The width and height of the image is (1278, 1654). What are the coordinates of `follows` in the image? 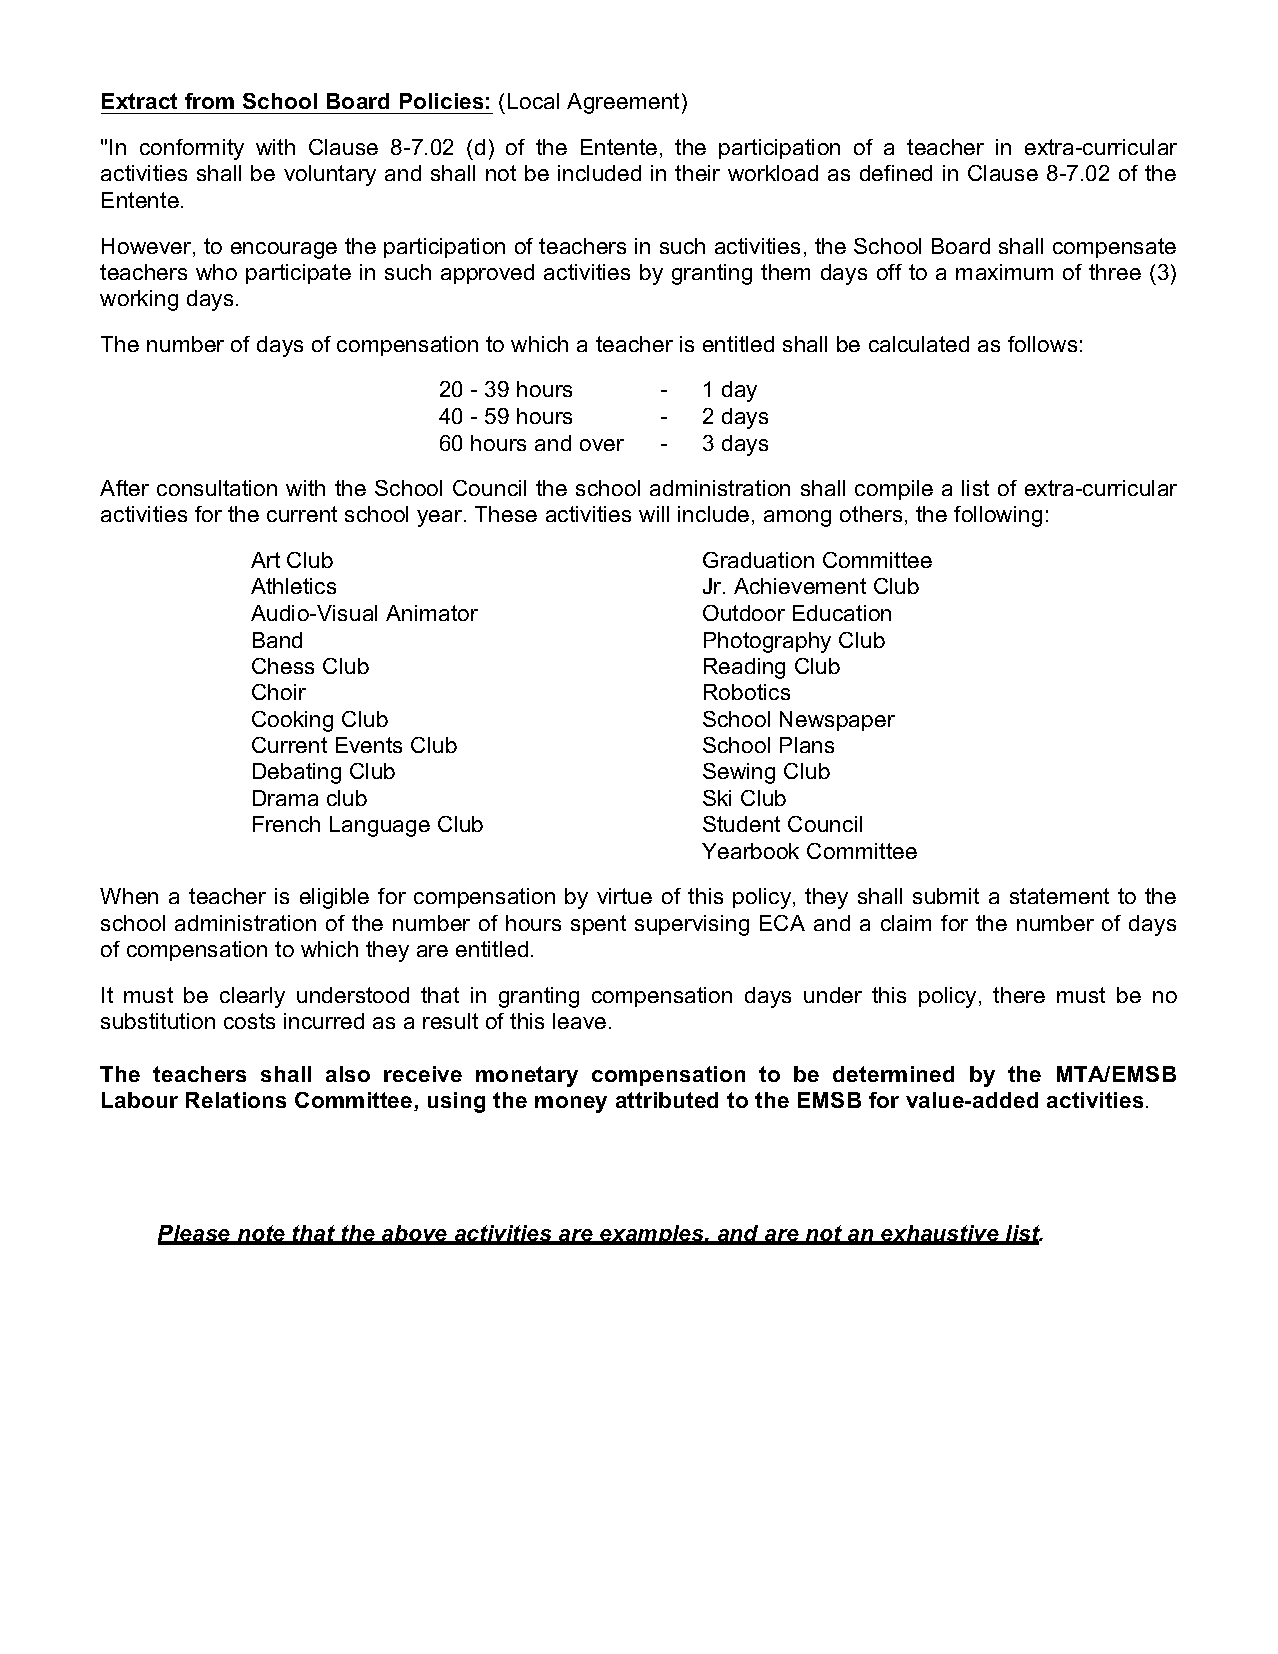 It's located at (1042, 344).
